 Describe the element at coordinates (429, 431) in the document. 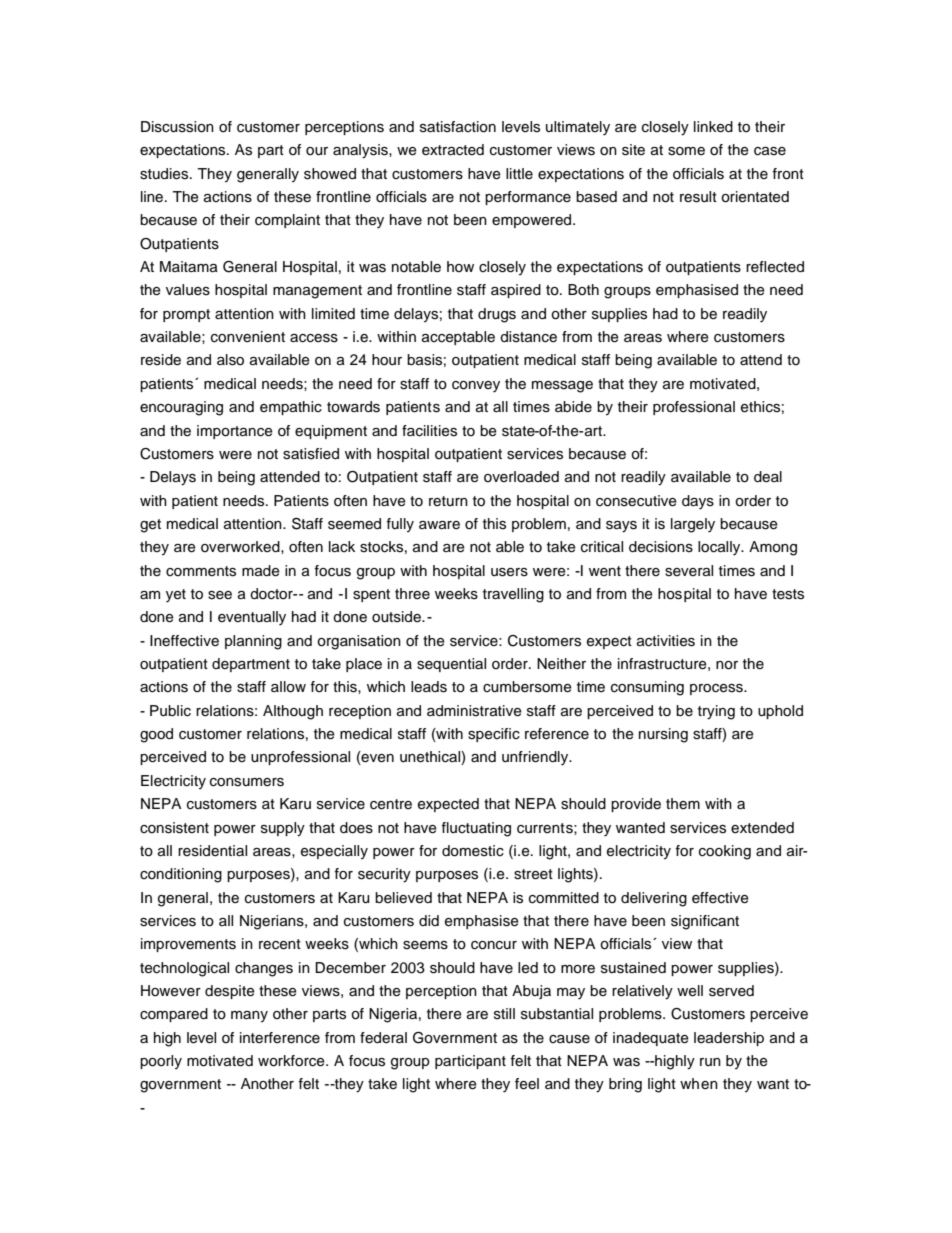

I see `facilities` at that location.
